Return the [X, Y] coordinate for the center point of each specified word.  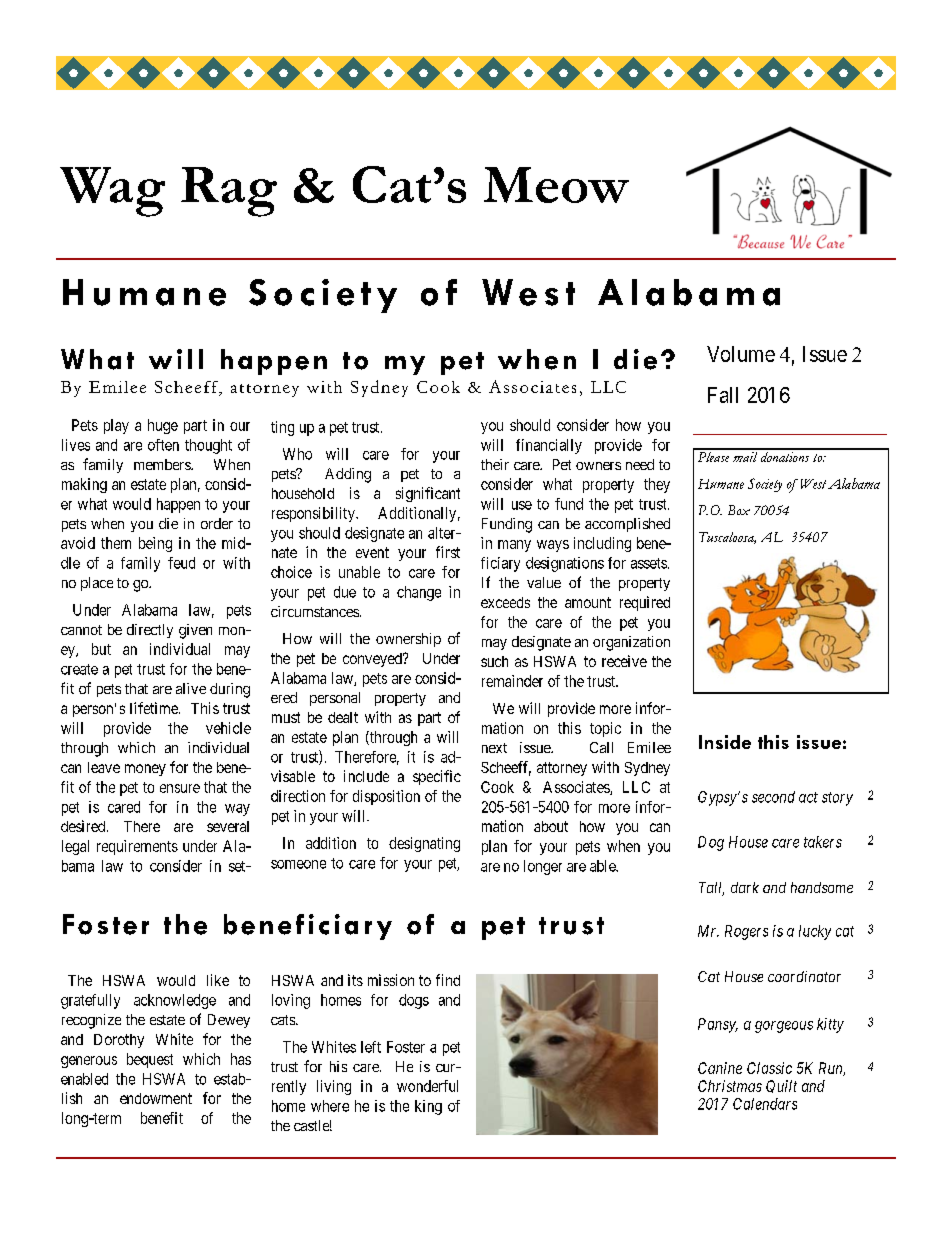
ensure [180, 788]
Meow [556, 185]
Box [739, 510]
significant [428, 494]
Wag [112, 192]
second [773, 797]
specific [437, 777]
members [163, 464]
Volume [741, 354]
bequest [150, 1060]
